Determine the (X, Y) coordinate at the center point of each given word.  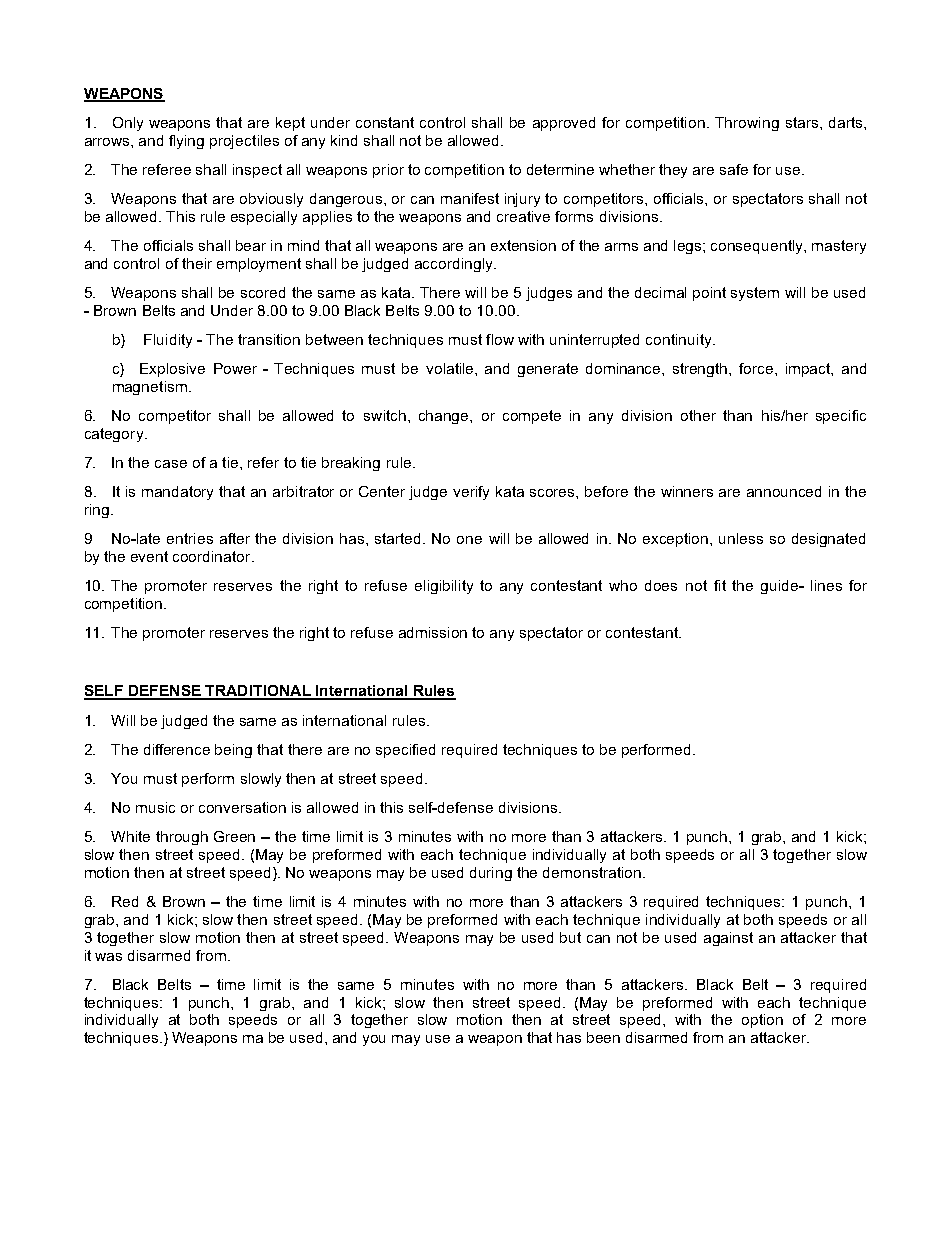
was (108, 957)
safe (734, 169)
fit (720, 585)
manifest (470, 198)
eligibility (444, 587)
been (603, 1037)
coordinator (213, 556)
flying (186, 142)
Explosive (172, 370)
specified (405, 751)
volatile (451, 368)
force (757, 368)
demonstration (592, 872)
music (155, 807)
